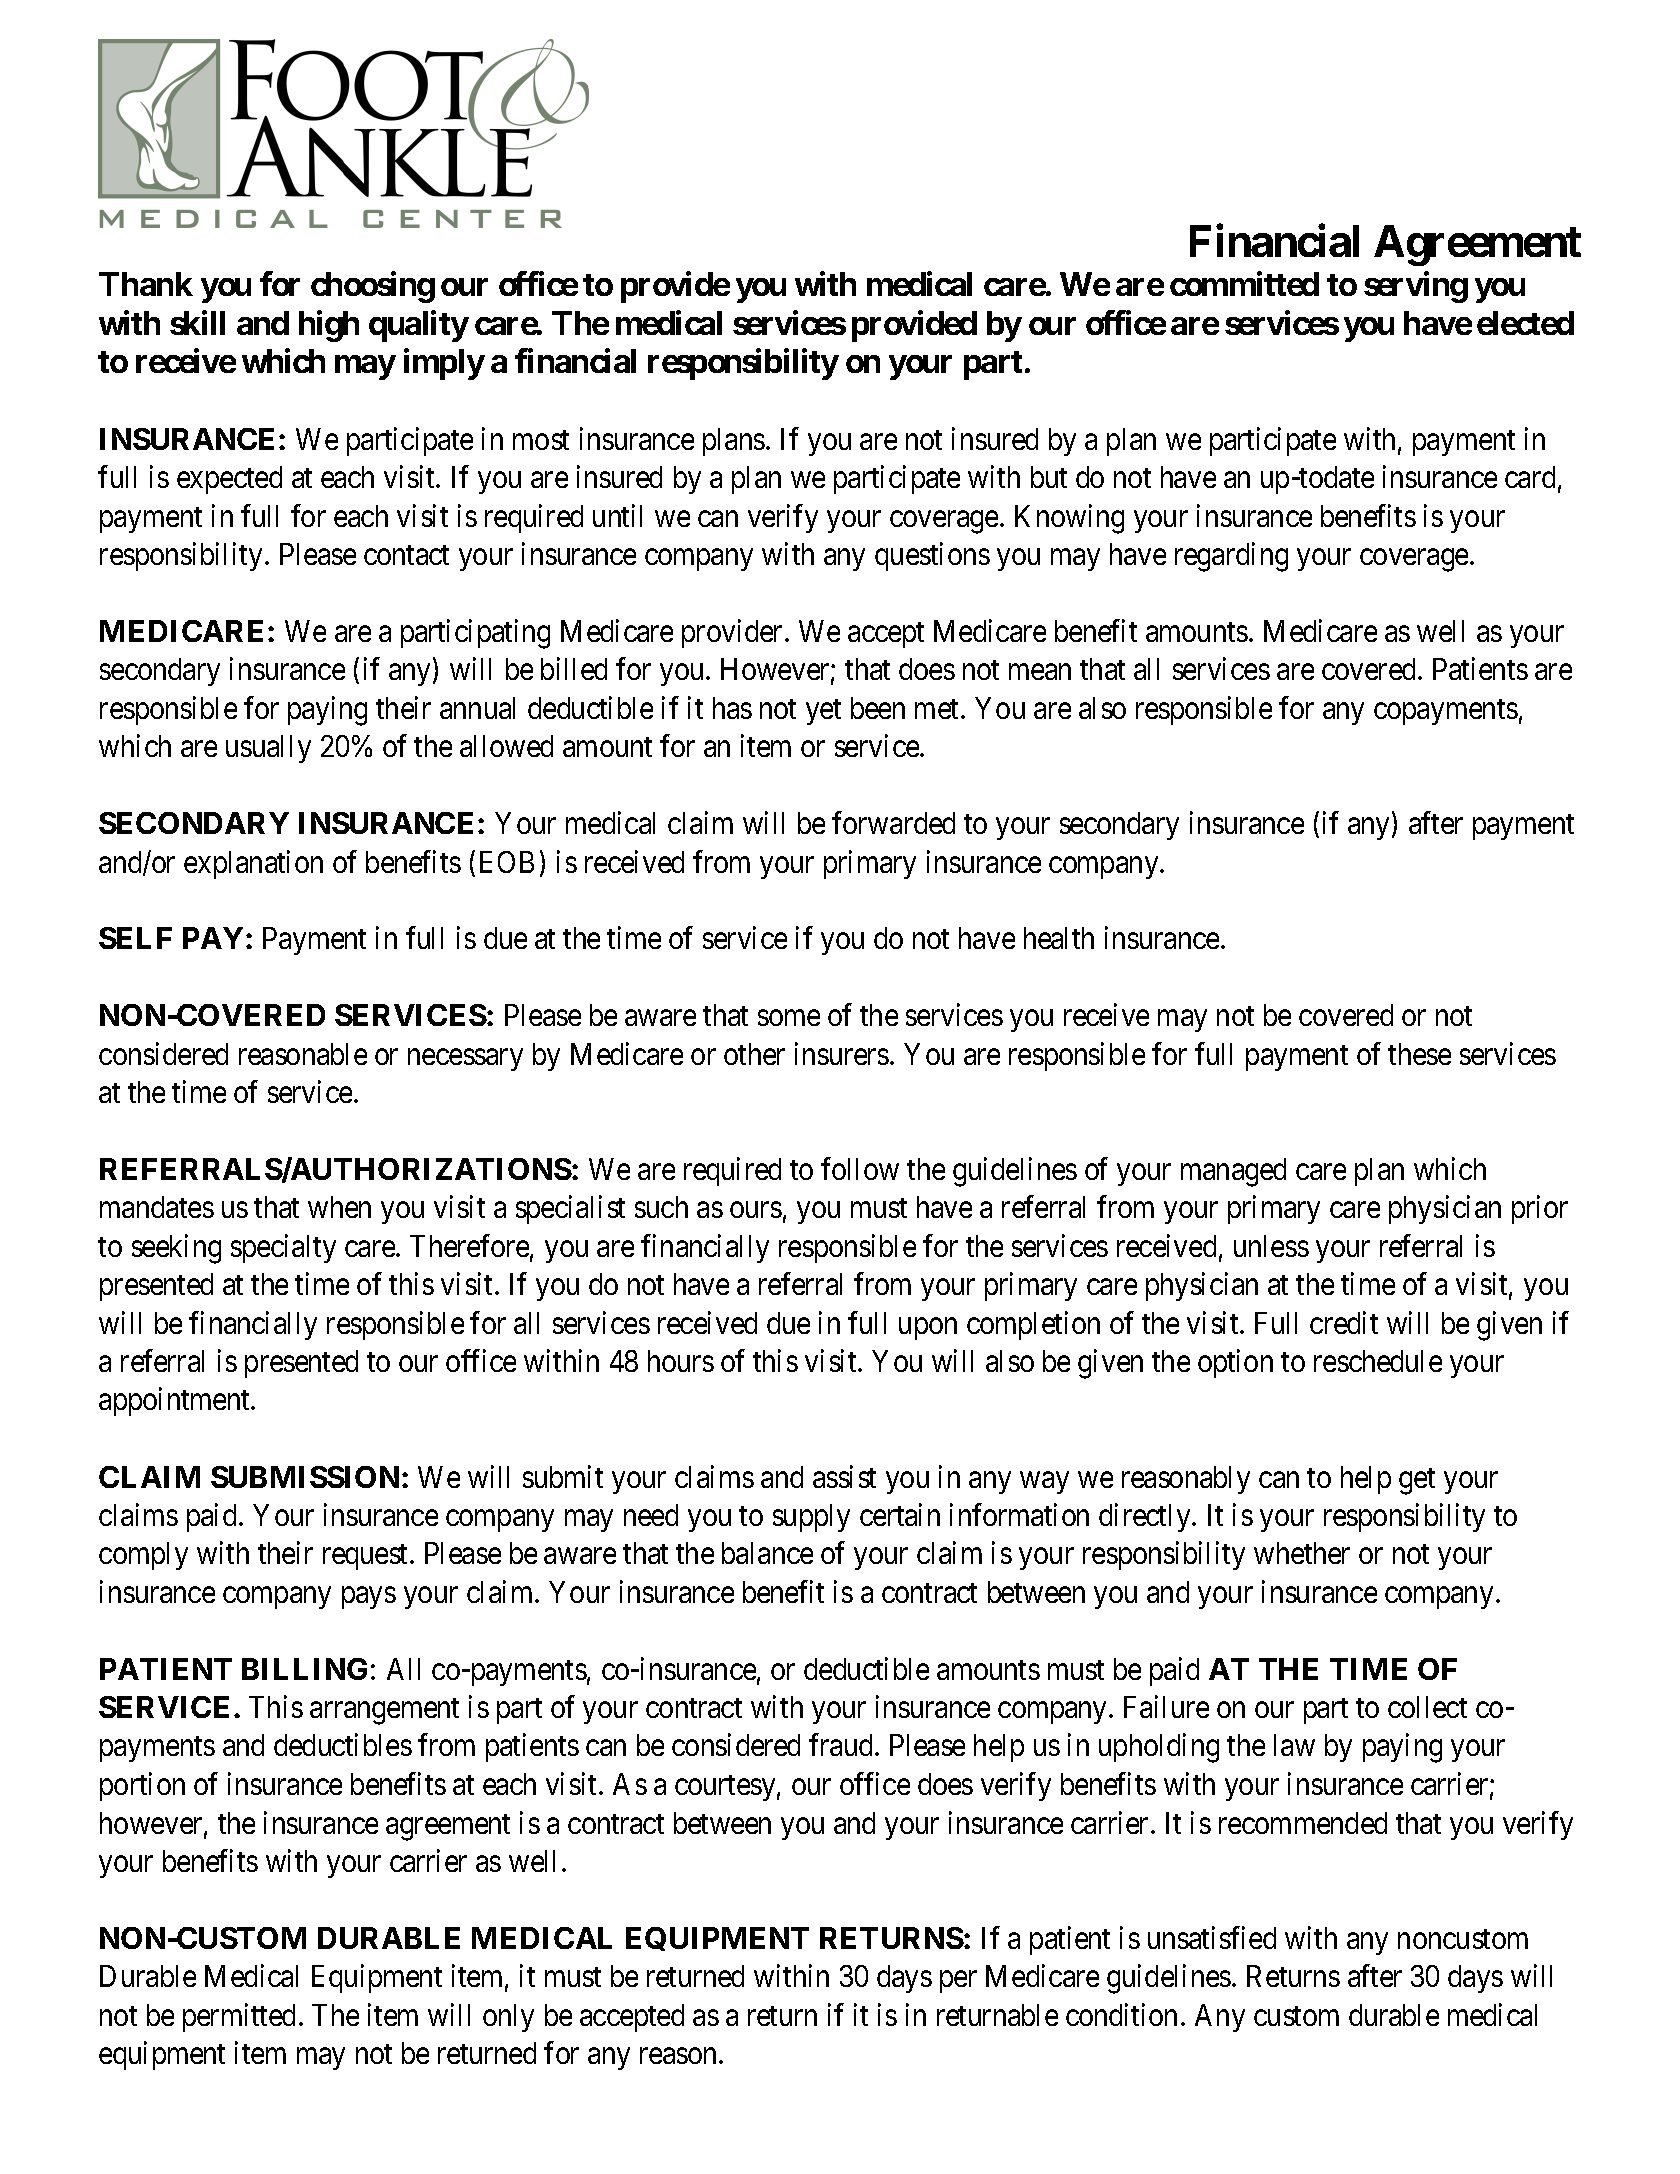 The width and height of the screenshot is (1680, 2174). What do you see at coordinates (1231, 557) in the screenshot?
I see `regarding` at bounding box center [1231, 557].
